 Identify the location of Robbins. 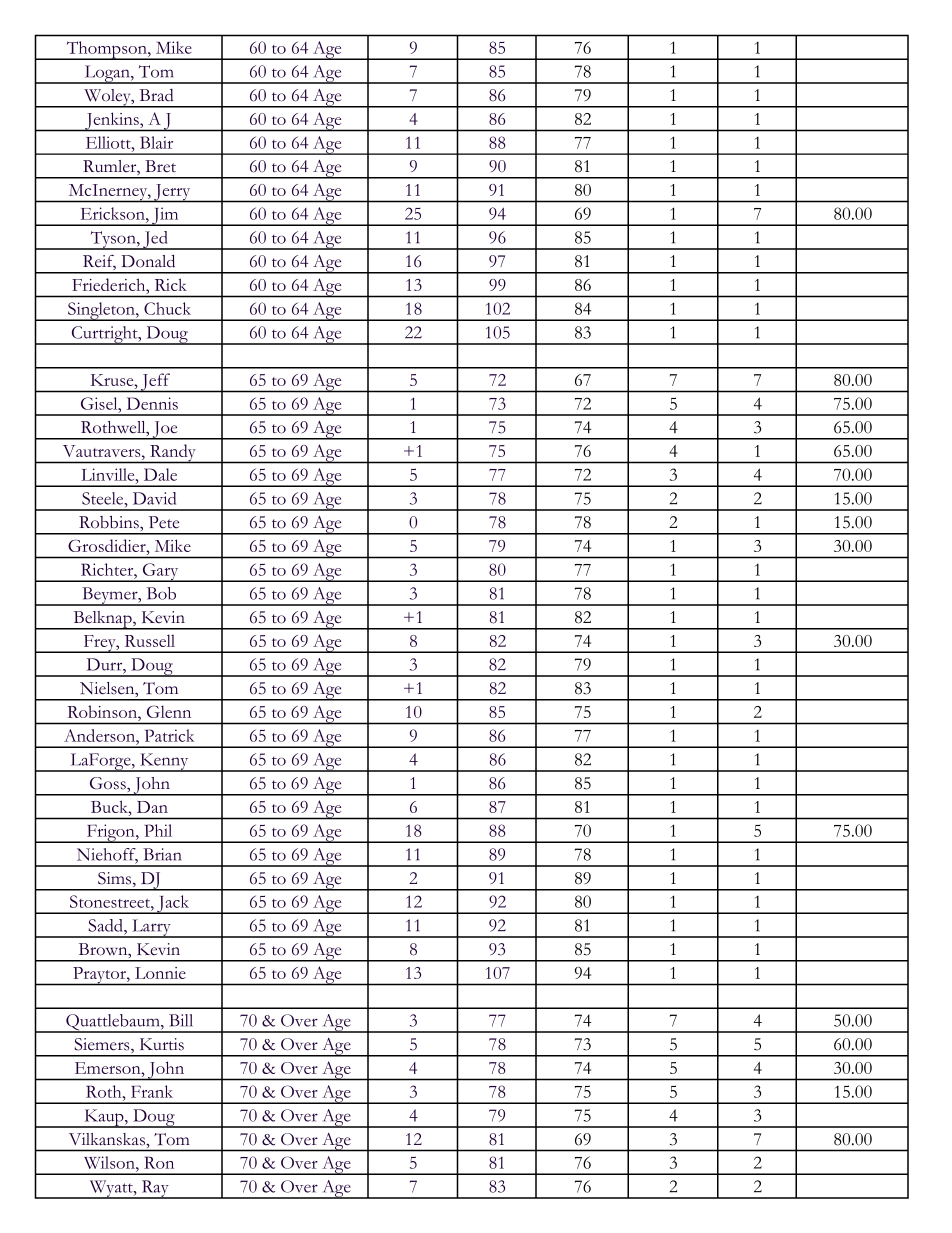
(110, 522).
